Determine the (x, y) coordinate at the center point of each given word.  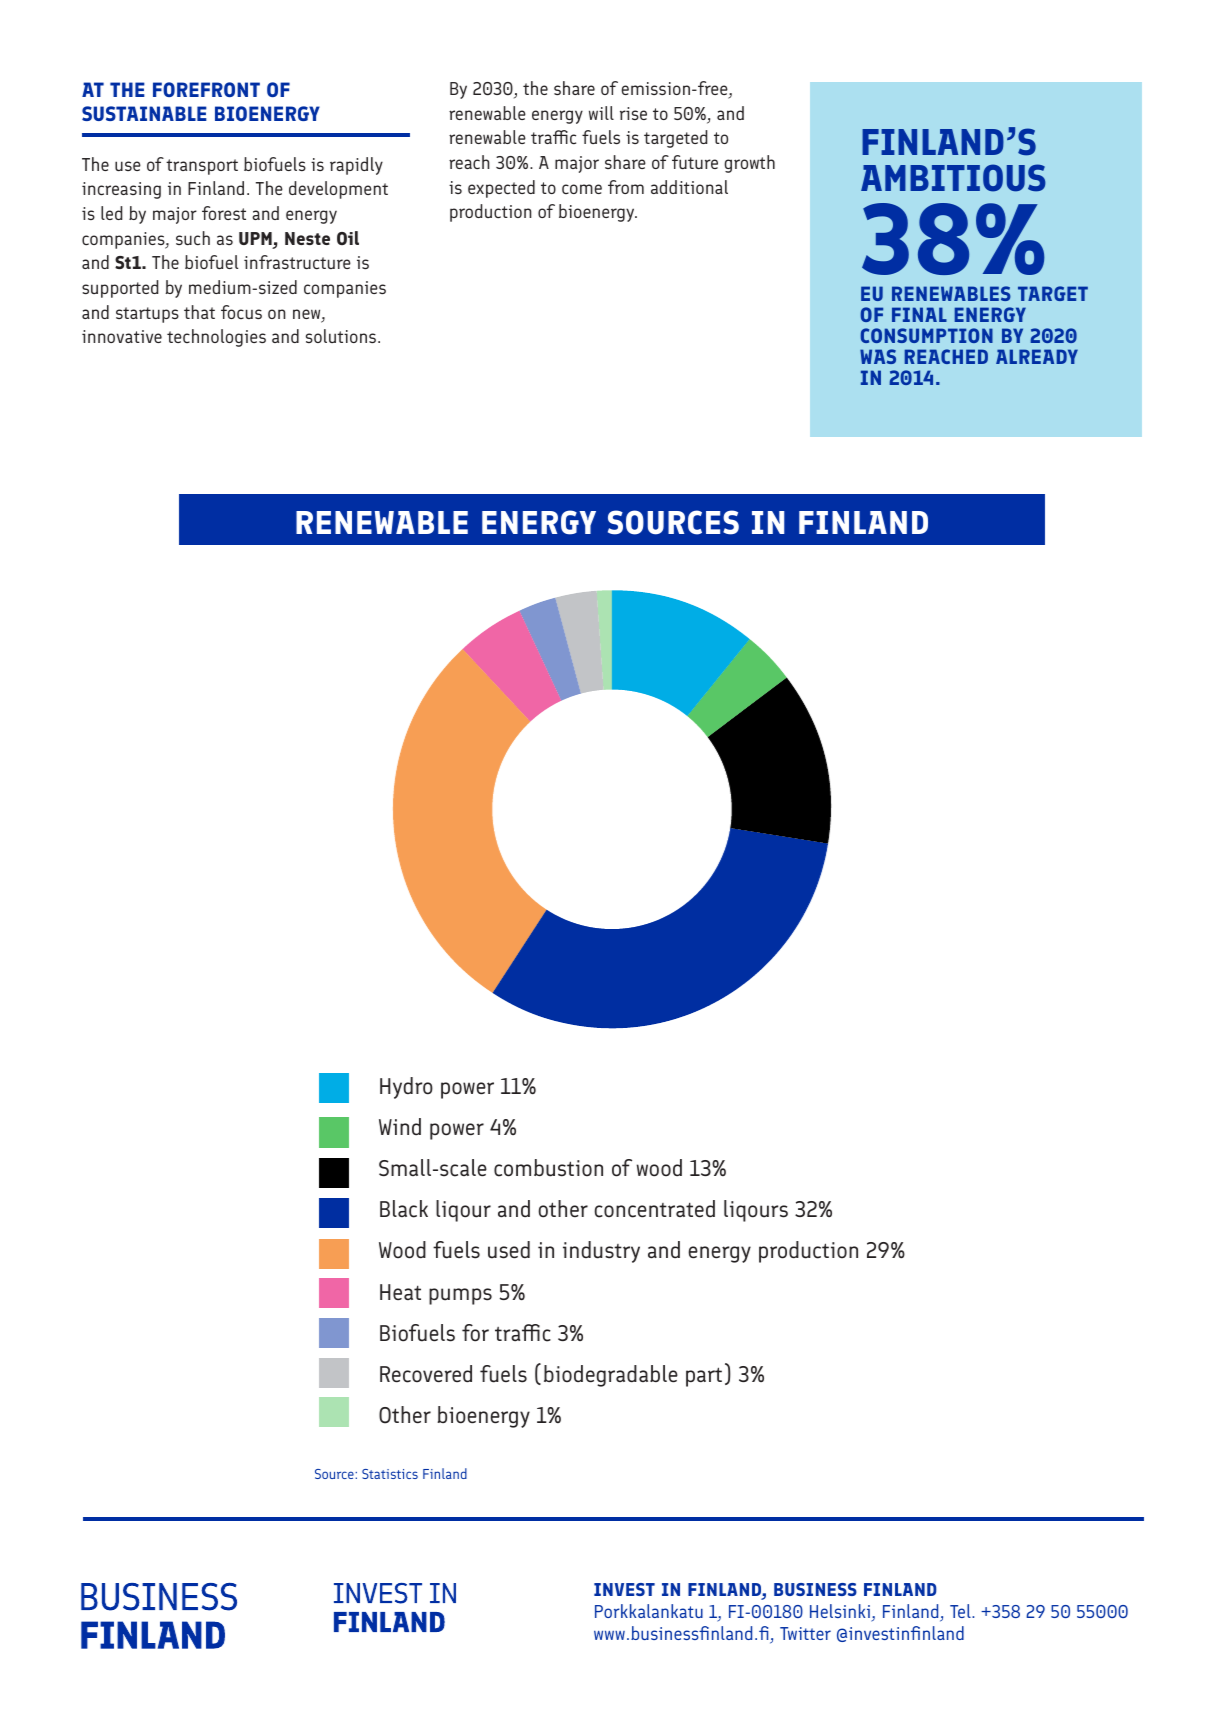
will (601, 113)
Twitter (805, 1633)
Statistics (390, 1474)
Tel (961, 1611)
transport (202, 167)
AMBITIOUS (953, 178)
